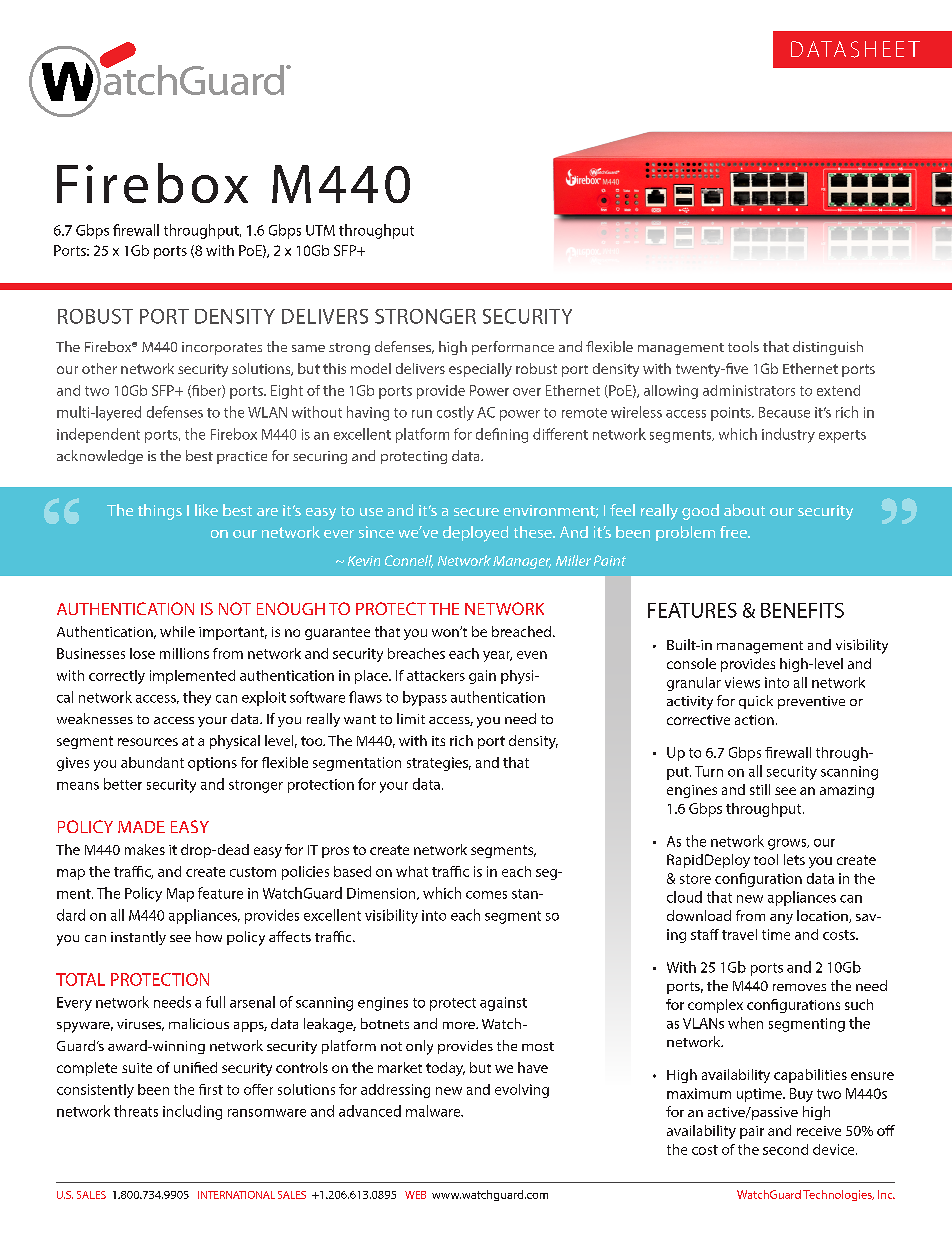  What do you see at coordinates (236, 1195) in the page?
I see `INTERNATIONAL` at bounding box center [236, 1195].
